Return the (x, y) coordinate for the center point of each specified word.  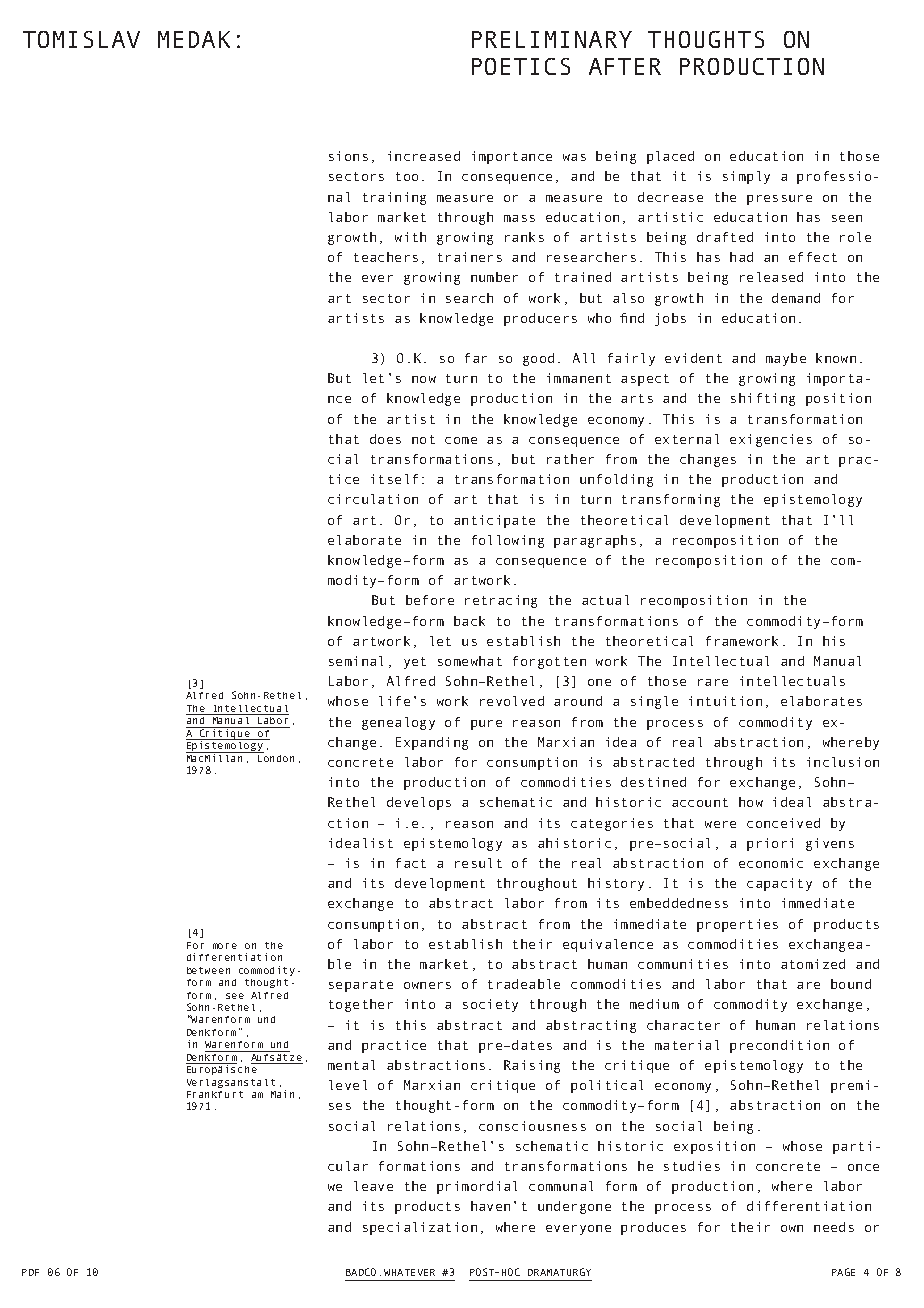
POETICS (521, 66)
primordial (477, 1187)
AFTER (625, 66)
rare (713, 682)
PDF (30, 1272)
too (407, 176)
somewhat (470, 661)
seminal (356, 661)
